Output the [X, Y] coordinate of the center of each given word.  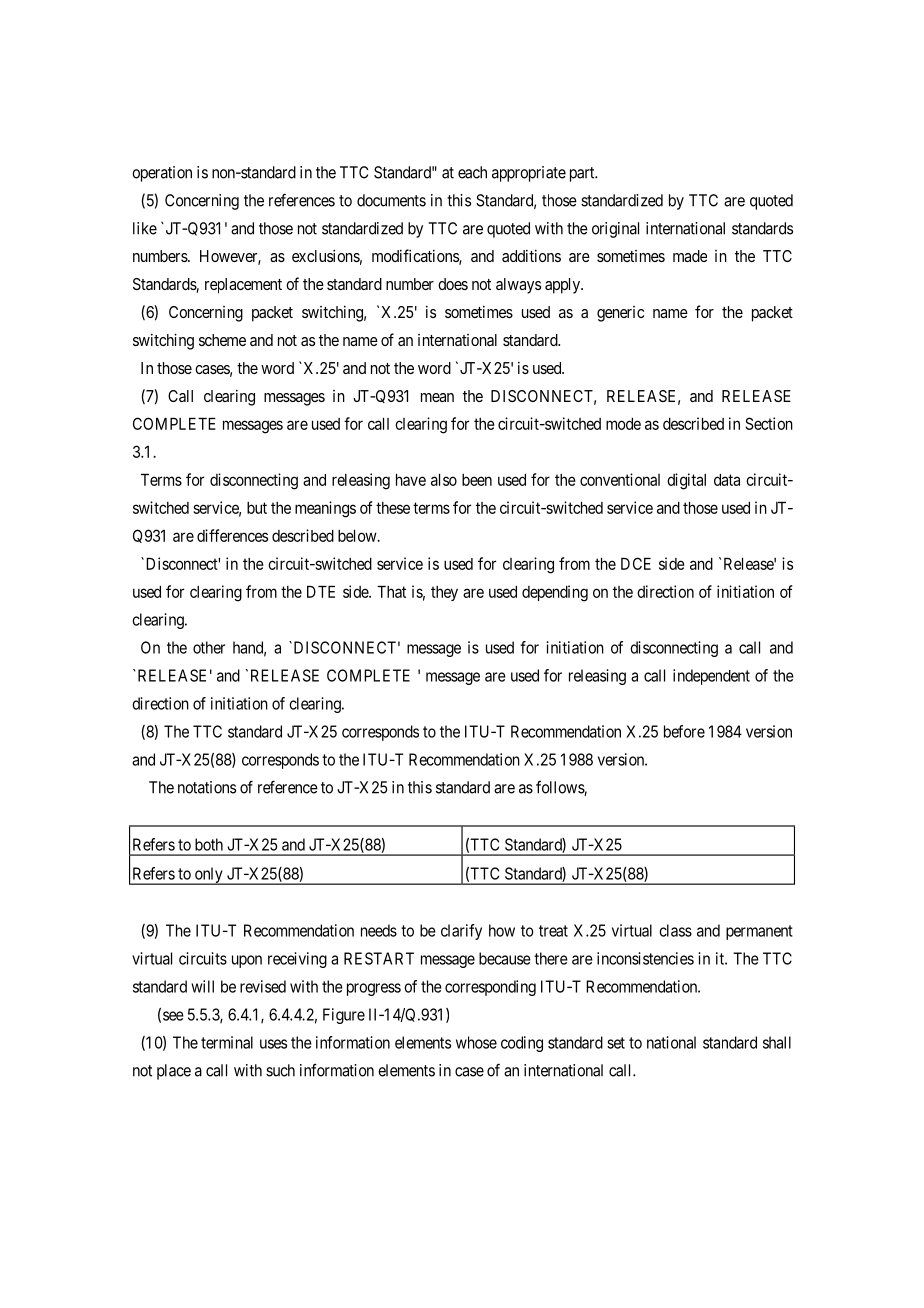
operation [162, 174]
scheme [222, 340]
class [675, 930]
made [690, 256]
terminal [227, 1042]
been [477, 480]
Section [769, 423]
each [472, 172]
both [209, 844]
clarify [461, 932]
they [444, 593]
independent [711, 677]
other [209, 647]
